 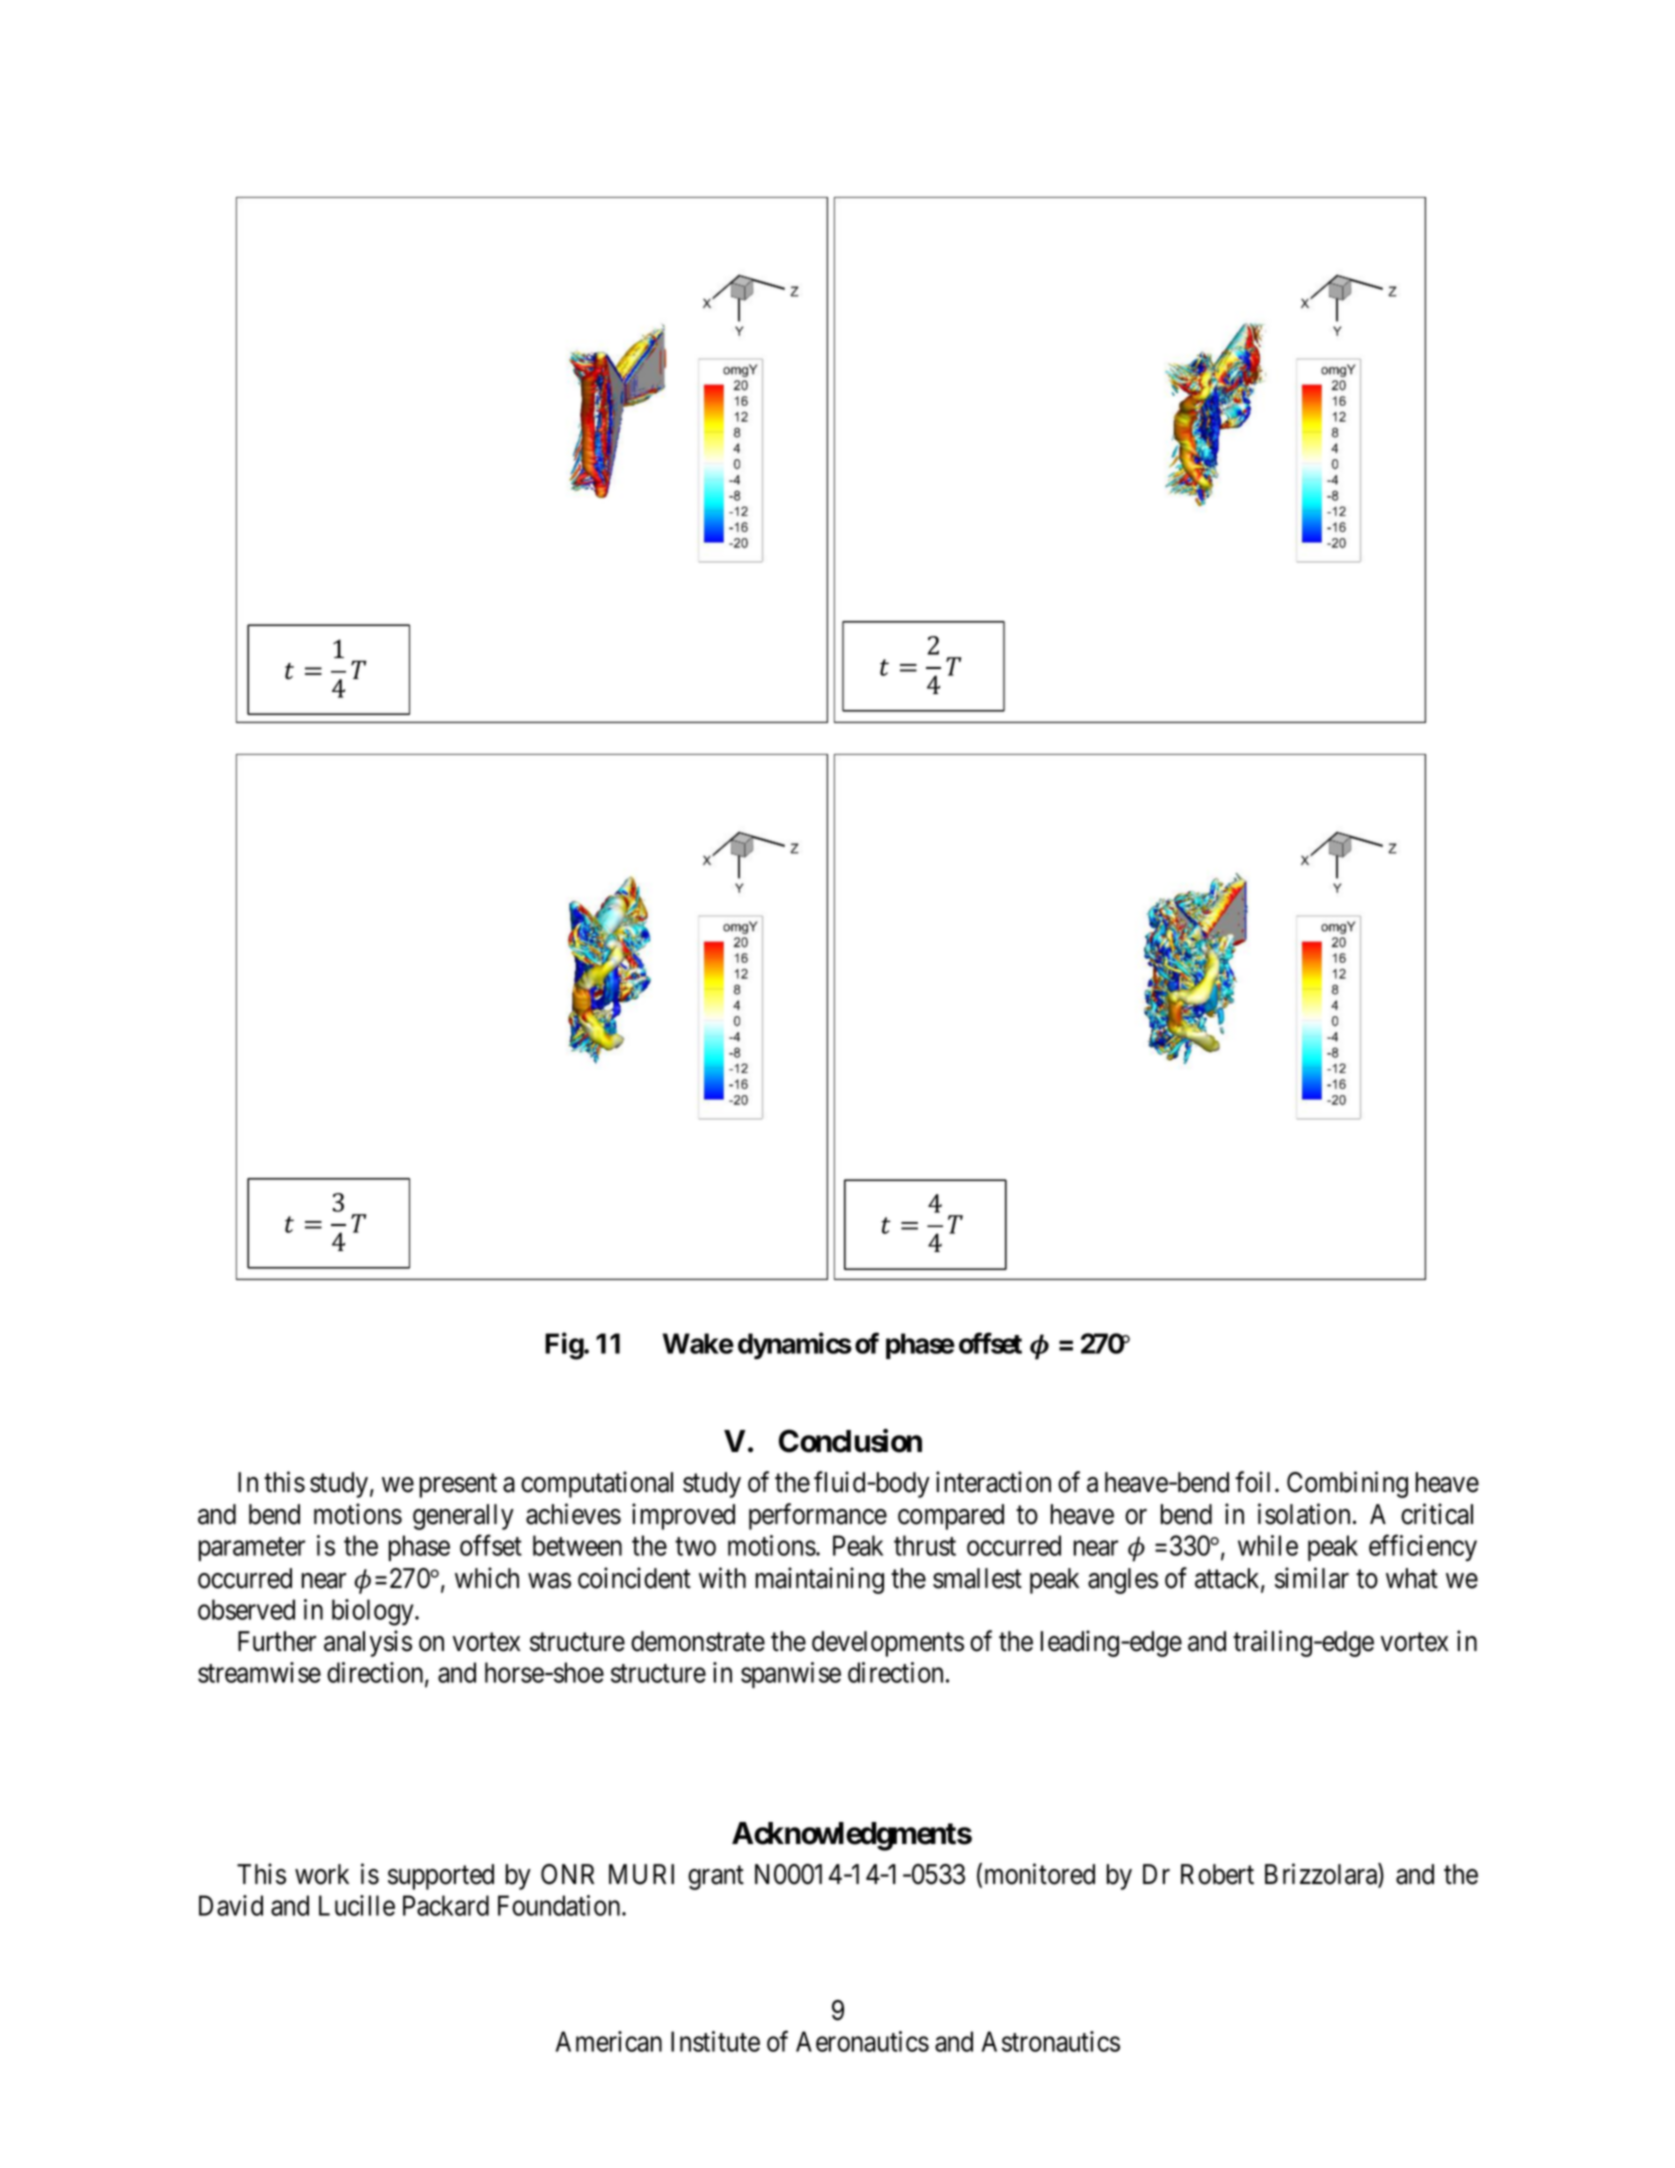 I want to click on analysis, so click(x=368, y=1643).
